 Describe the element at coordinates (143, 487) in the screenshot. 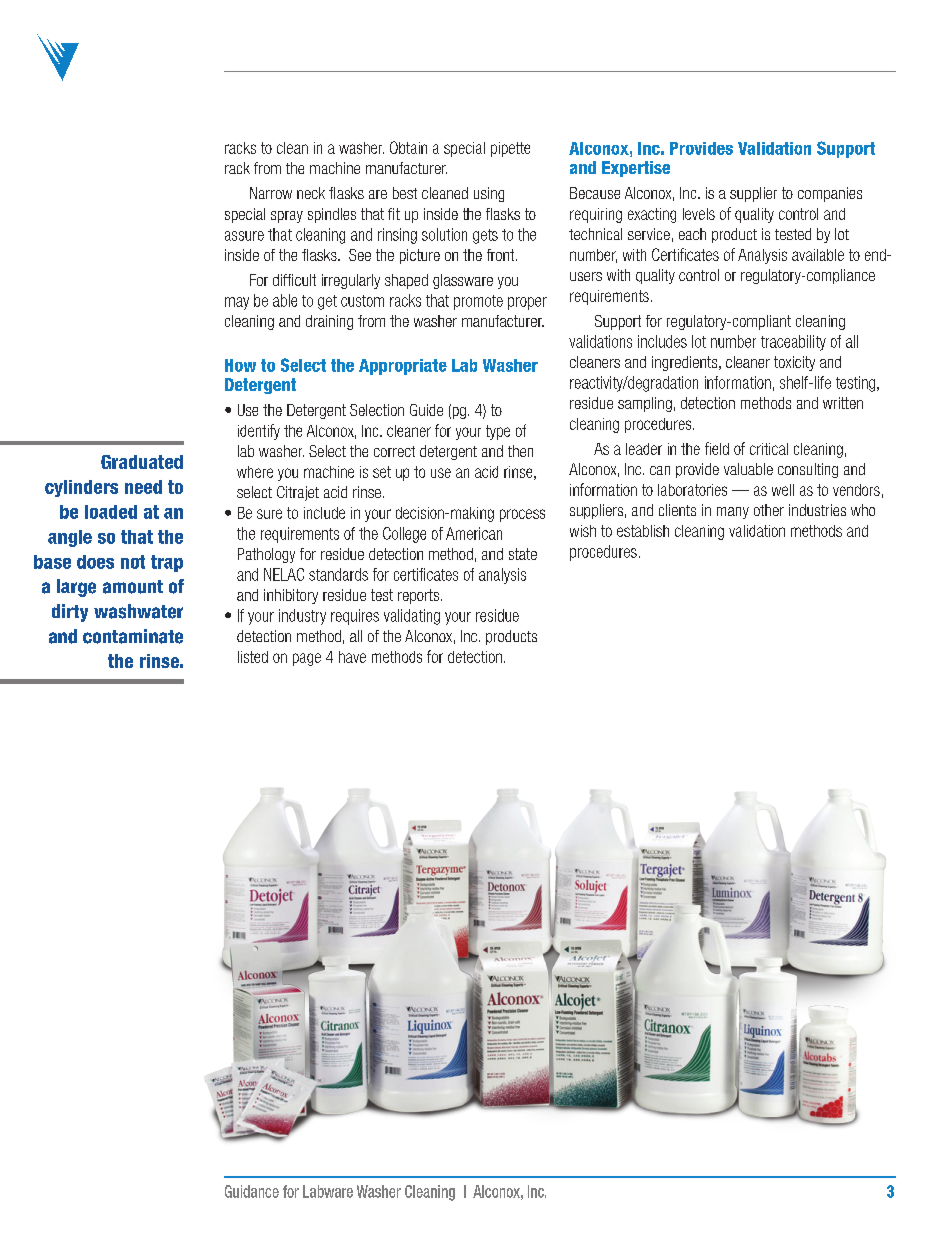

I see `need` at that location.
